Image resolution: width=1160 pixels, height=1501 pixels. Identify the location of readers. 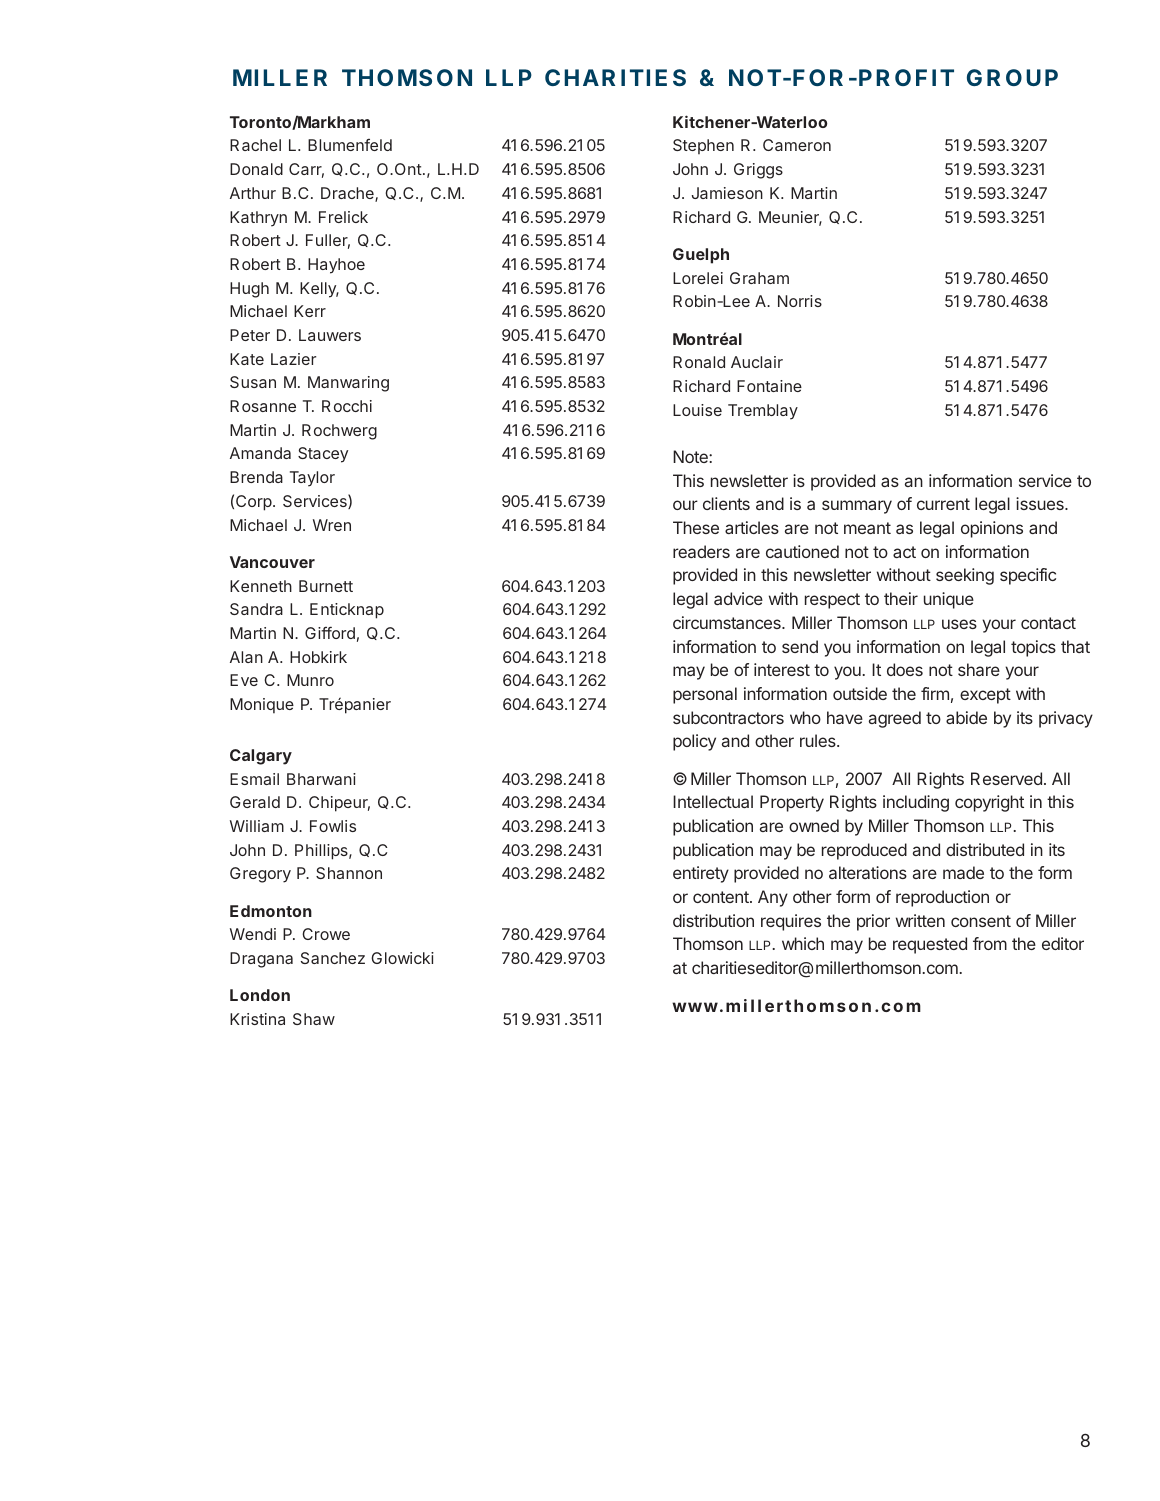
(701, 551).
